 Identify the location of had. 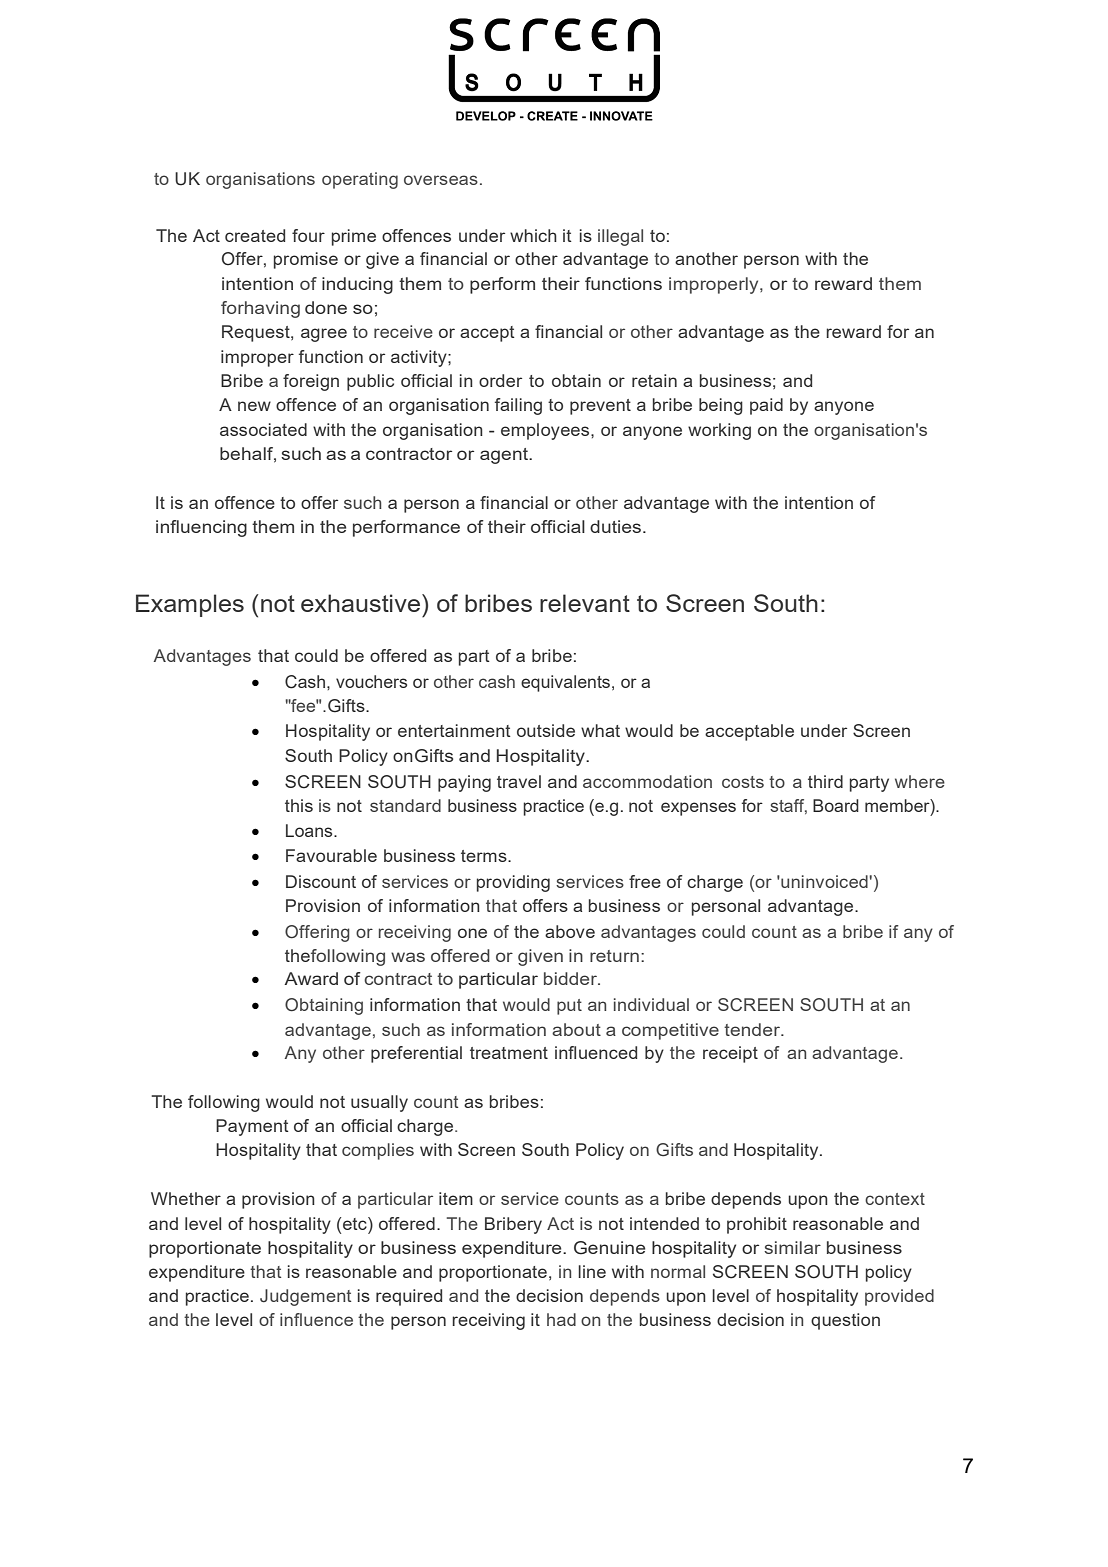
(561, 1319).
